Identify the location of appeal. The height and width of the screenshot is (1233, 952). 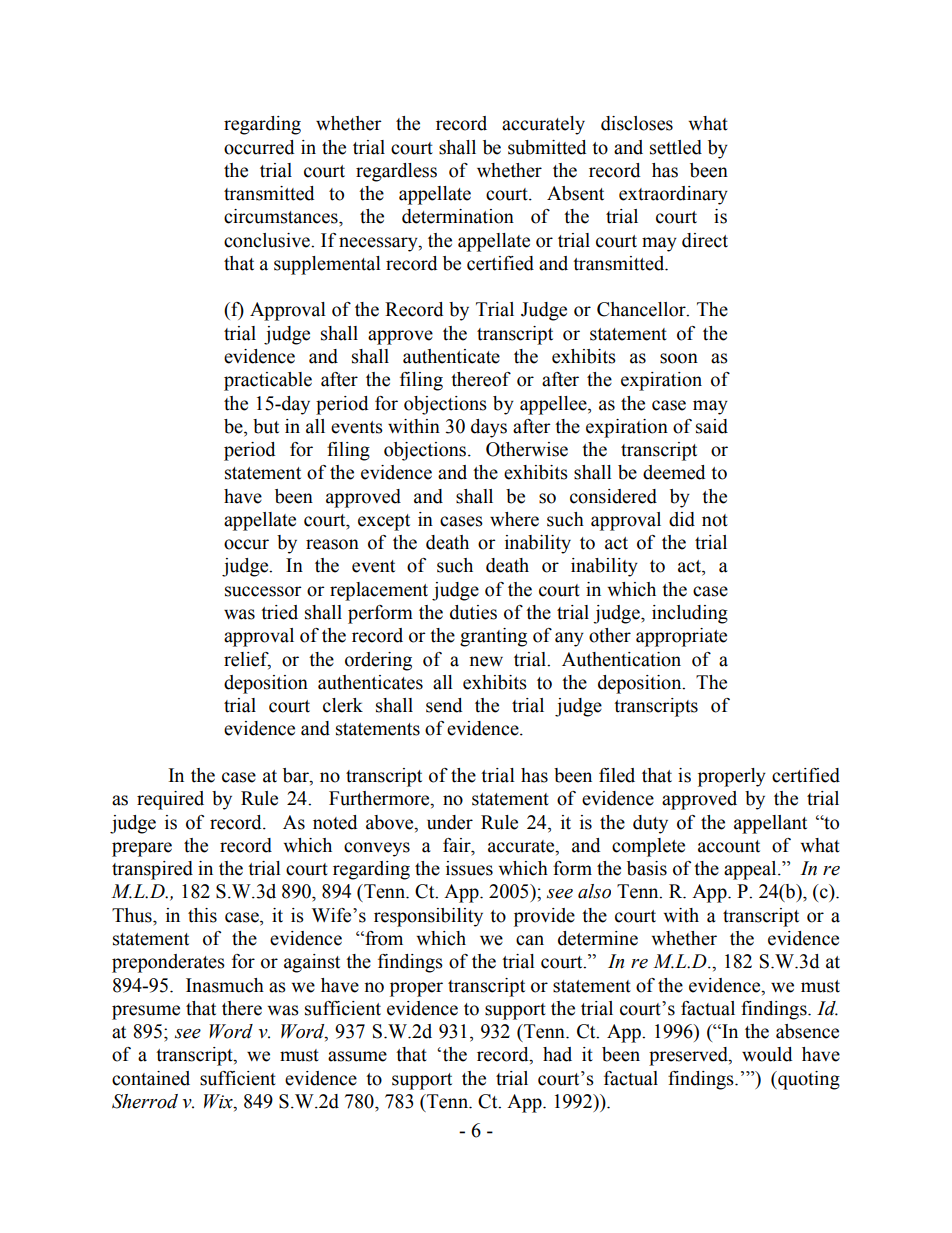
(751, 870).
